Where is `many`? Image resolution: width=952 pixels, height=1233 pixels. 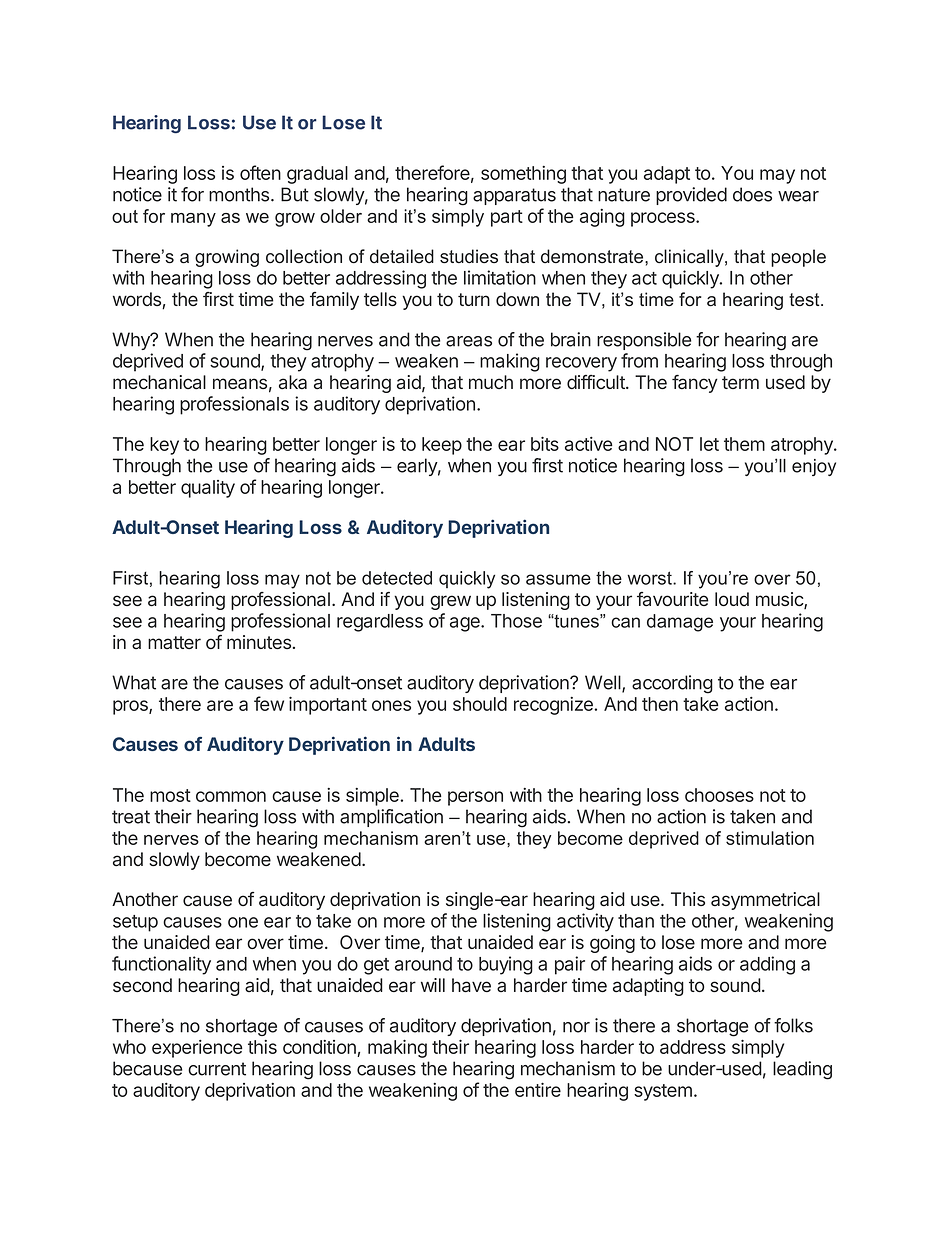 many is located at coordinates (193, 220).
